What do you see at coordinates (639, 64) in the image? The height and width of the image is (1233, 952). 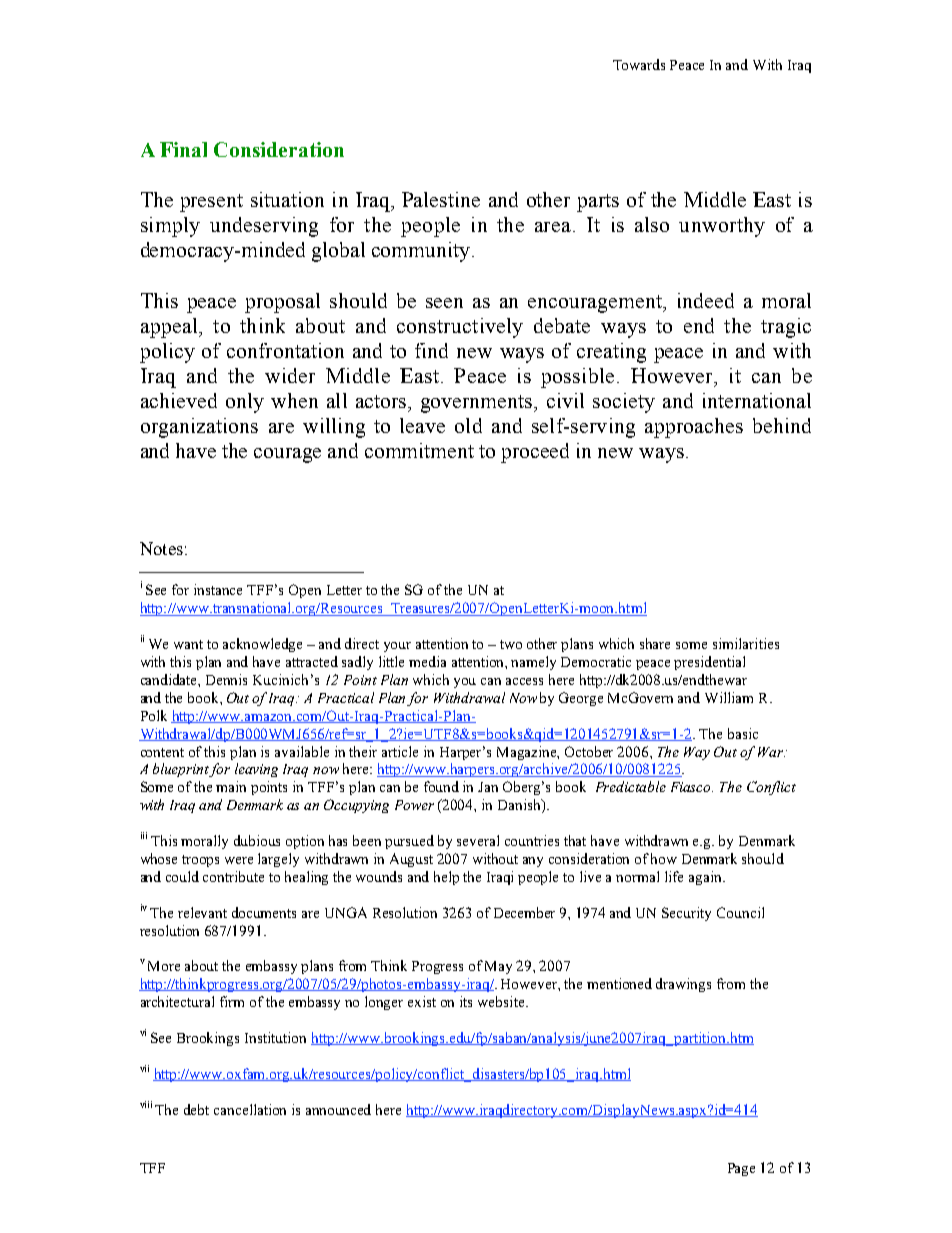 I see `Towards` at bounding box center [639, 64].
